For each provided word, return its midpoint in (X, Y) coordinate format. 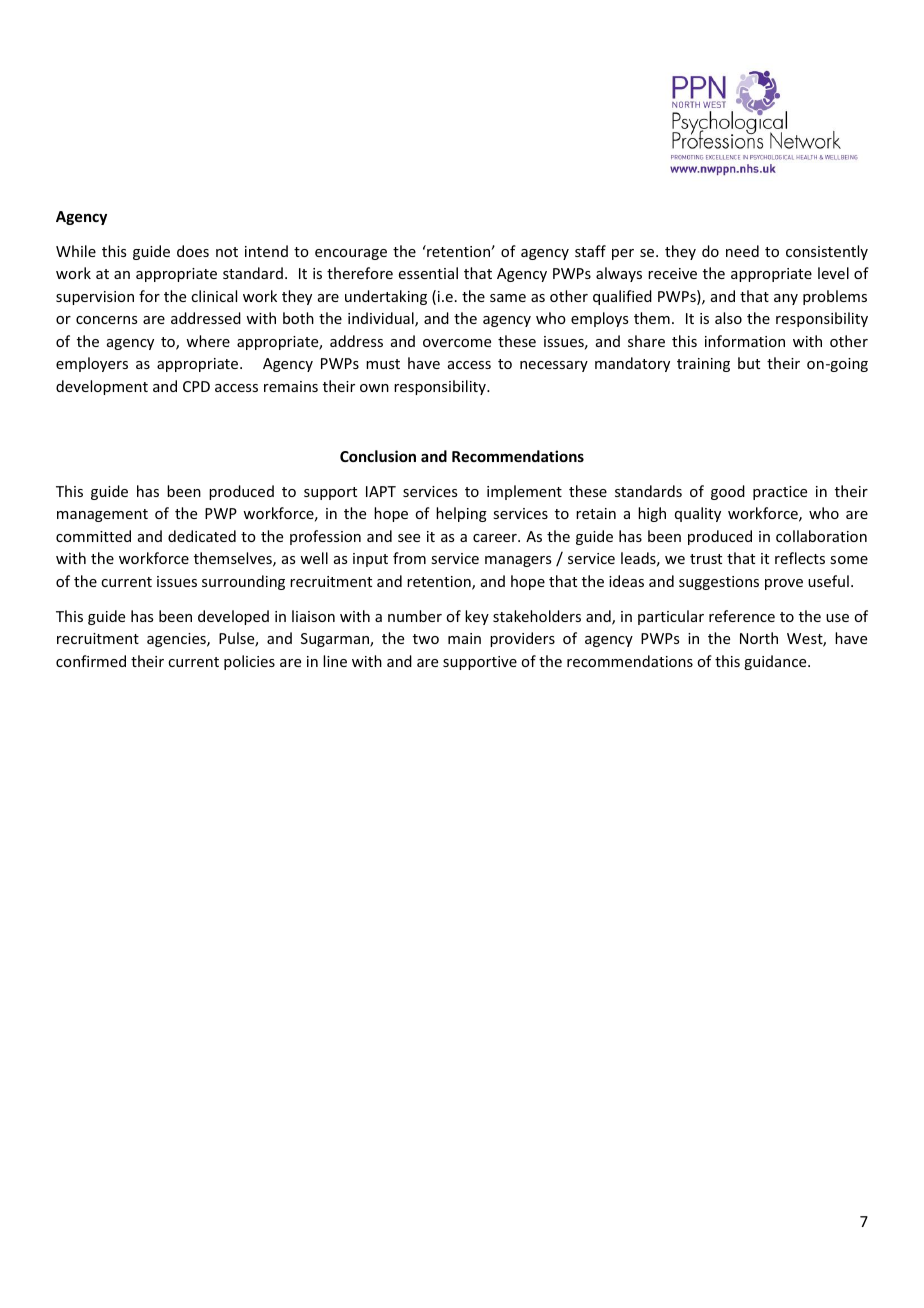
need (742, 251)
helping (461, 514)
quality (698, 514)
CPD (196, 386)
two (426, 639)
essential (428, 273)
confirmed (91, 661)
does (193, 251)
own (374, 388)
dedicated (202, 536)
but (749, 363)
